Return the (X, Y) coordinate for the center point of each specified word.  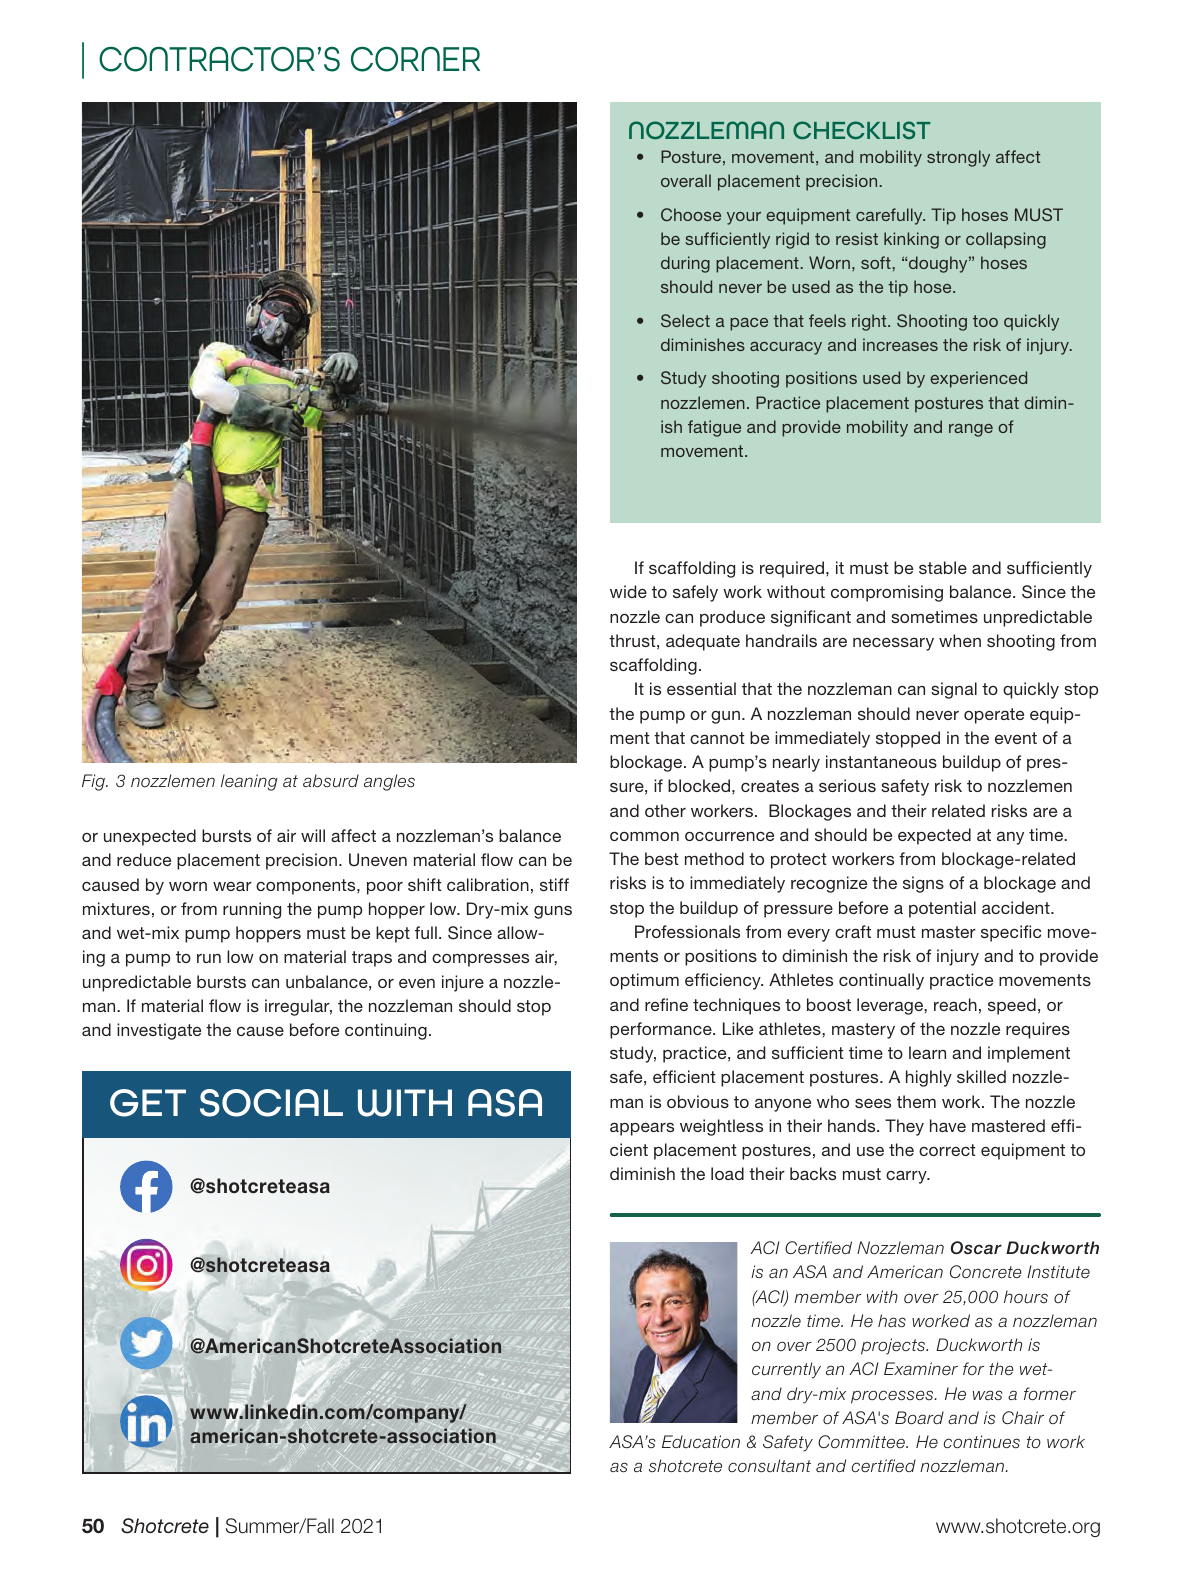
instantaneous (881, 761)
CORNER (415, 59)
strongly (958, 158)
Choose (691, 214)
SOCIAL (271, 1103)
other (665, 810)
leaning (249, 782)
